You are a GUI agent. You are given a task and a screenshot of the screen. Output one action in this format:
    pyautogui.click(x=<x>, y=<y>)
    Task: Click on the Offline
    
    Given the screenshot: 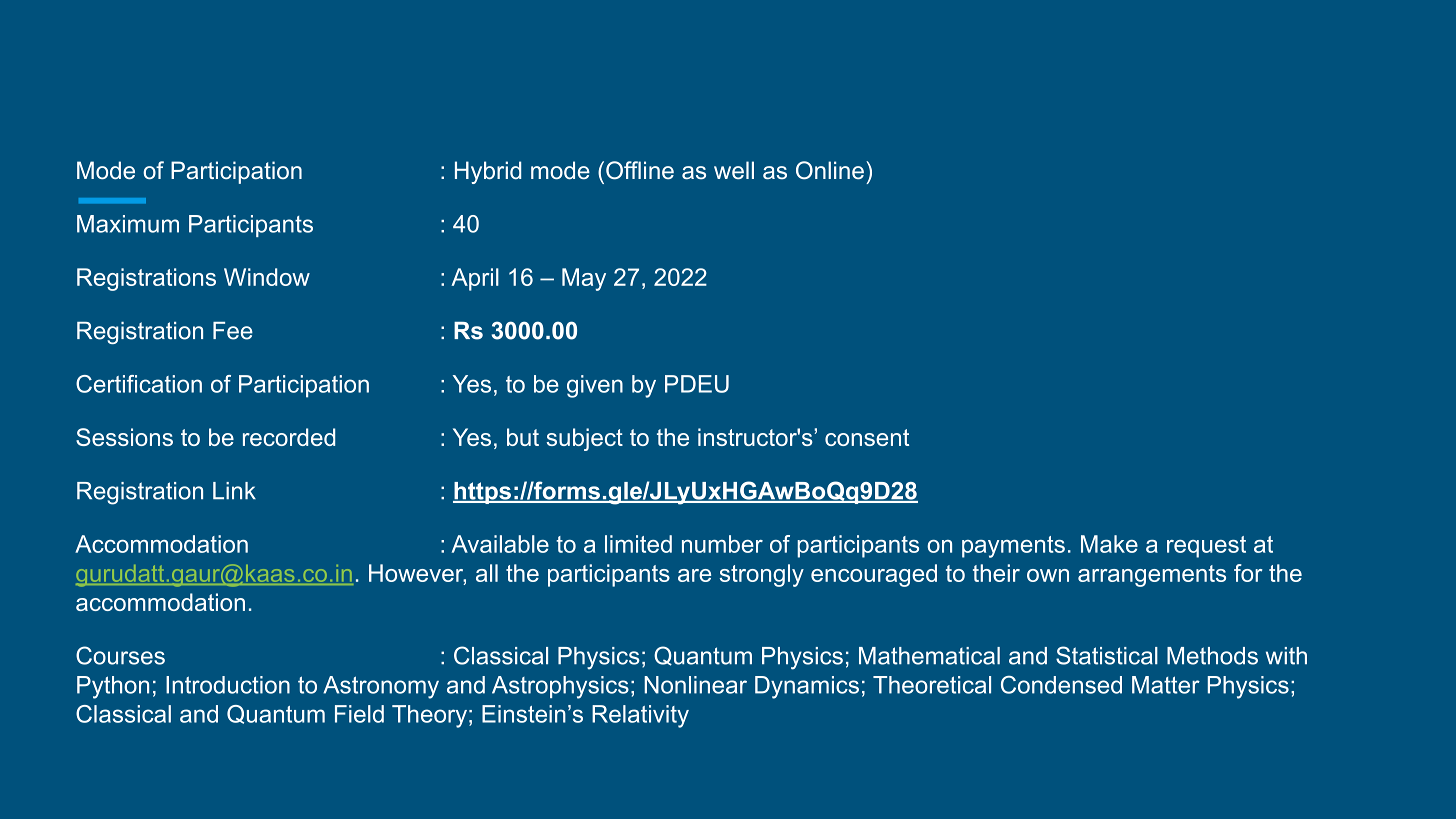 What is the action you would take?
    pyautogui.click(x=640, y=170)
